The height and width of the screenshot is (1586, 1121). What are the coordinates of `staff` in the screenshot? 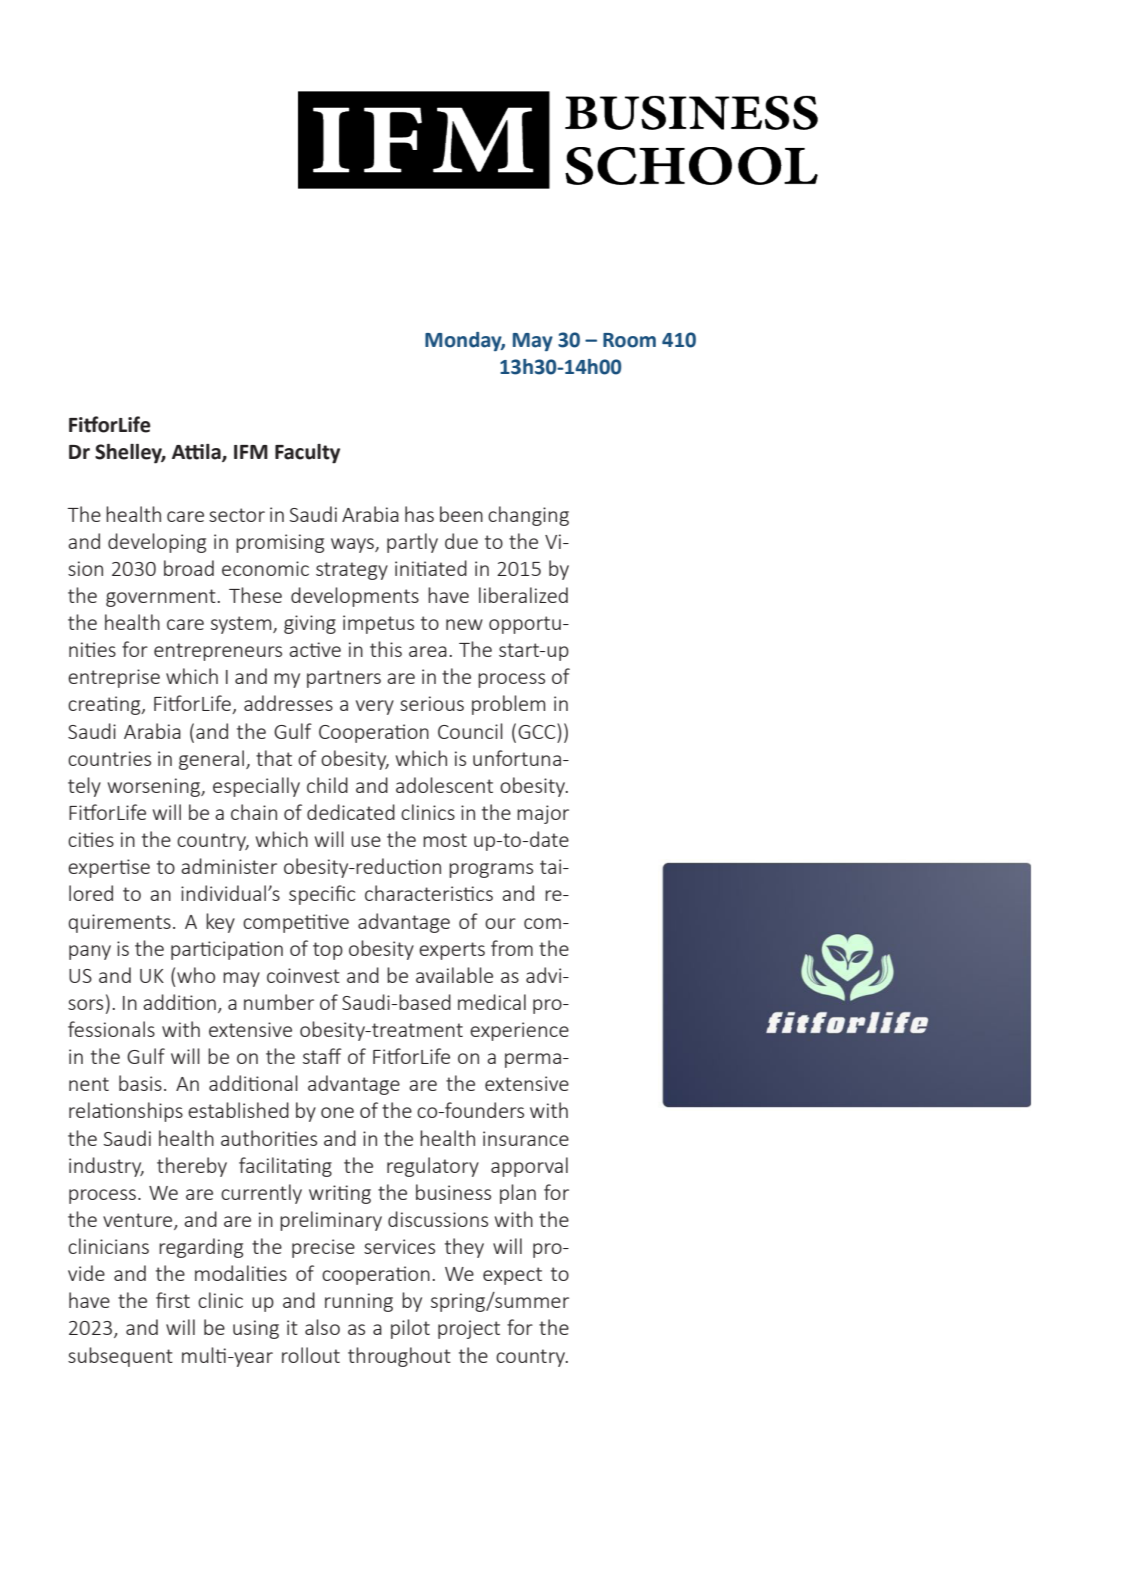 It's located at (322, 1056).
